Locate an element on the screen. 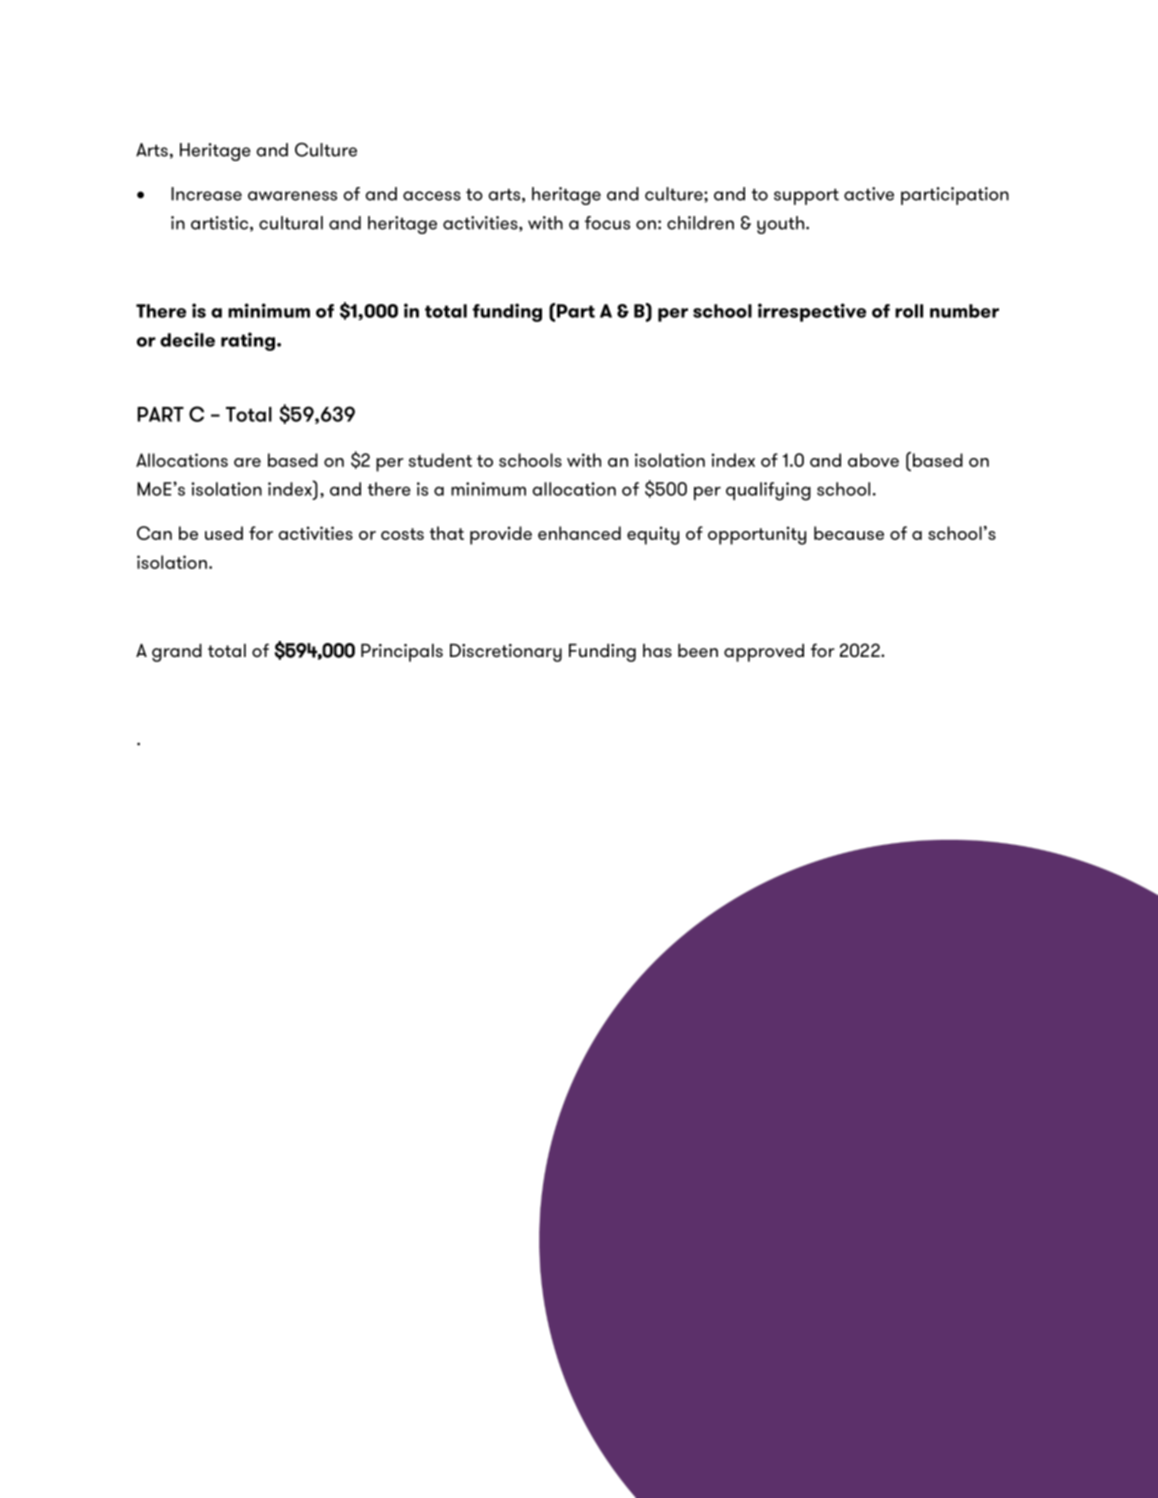  irrespective is located at coordinates (812, 312).
